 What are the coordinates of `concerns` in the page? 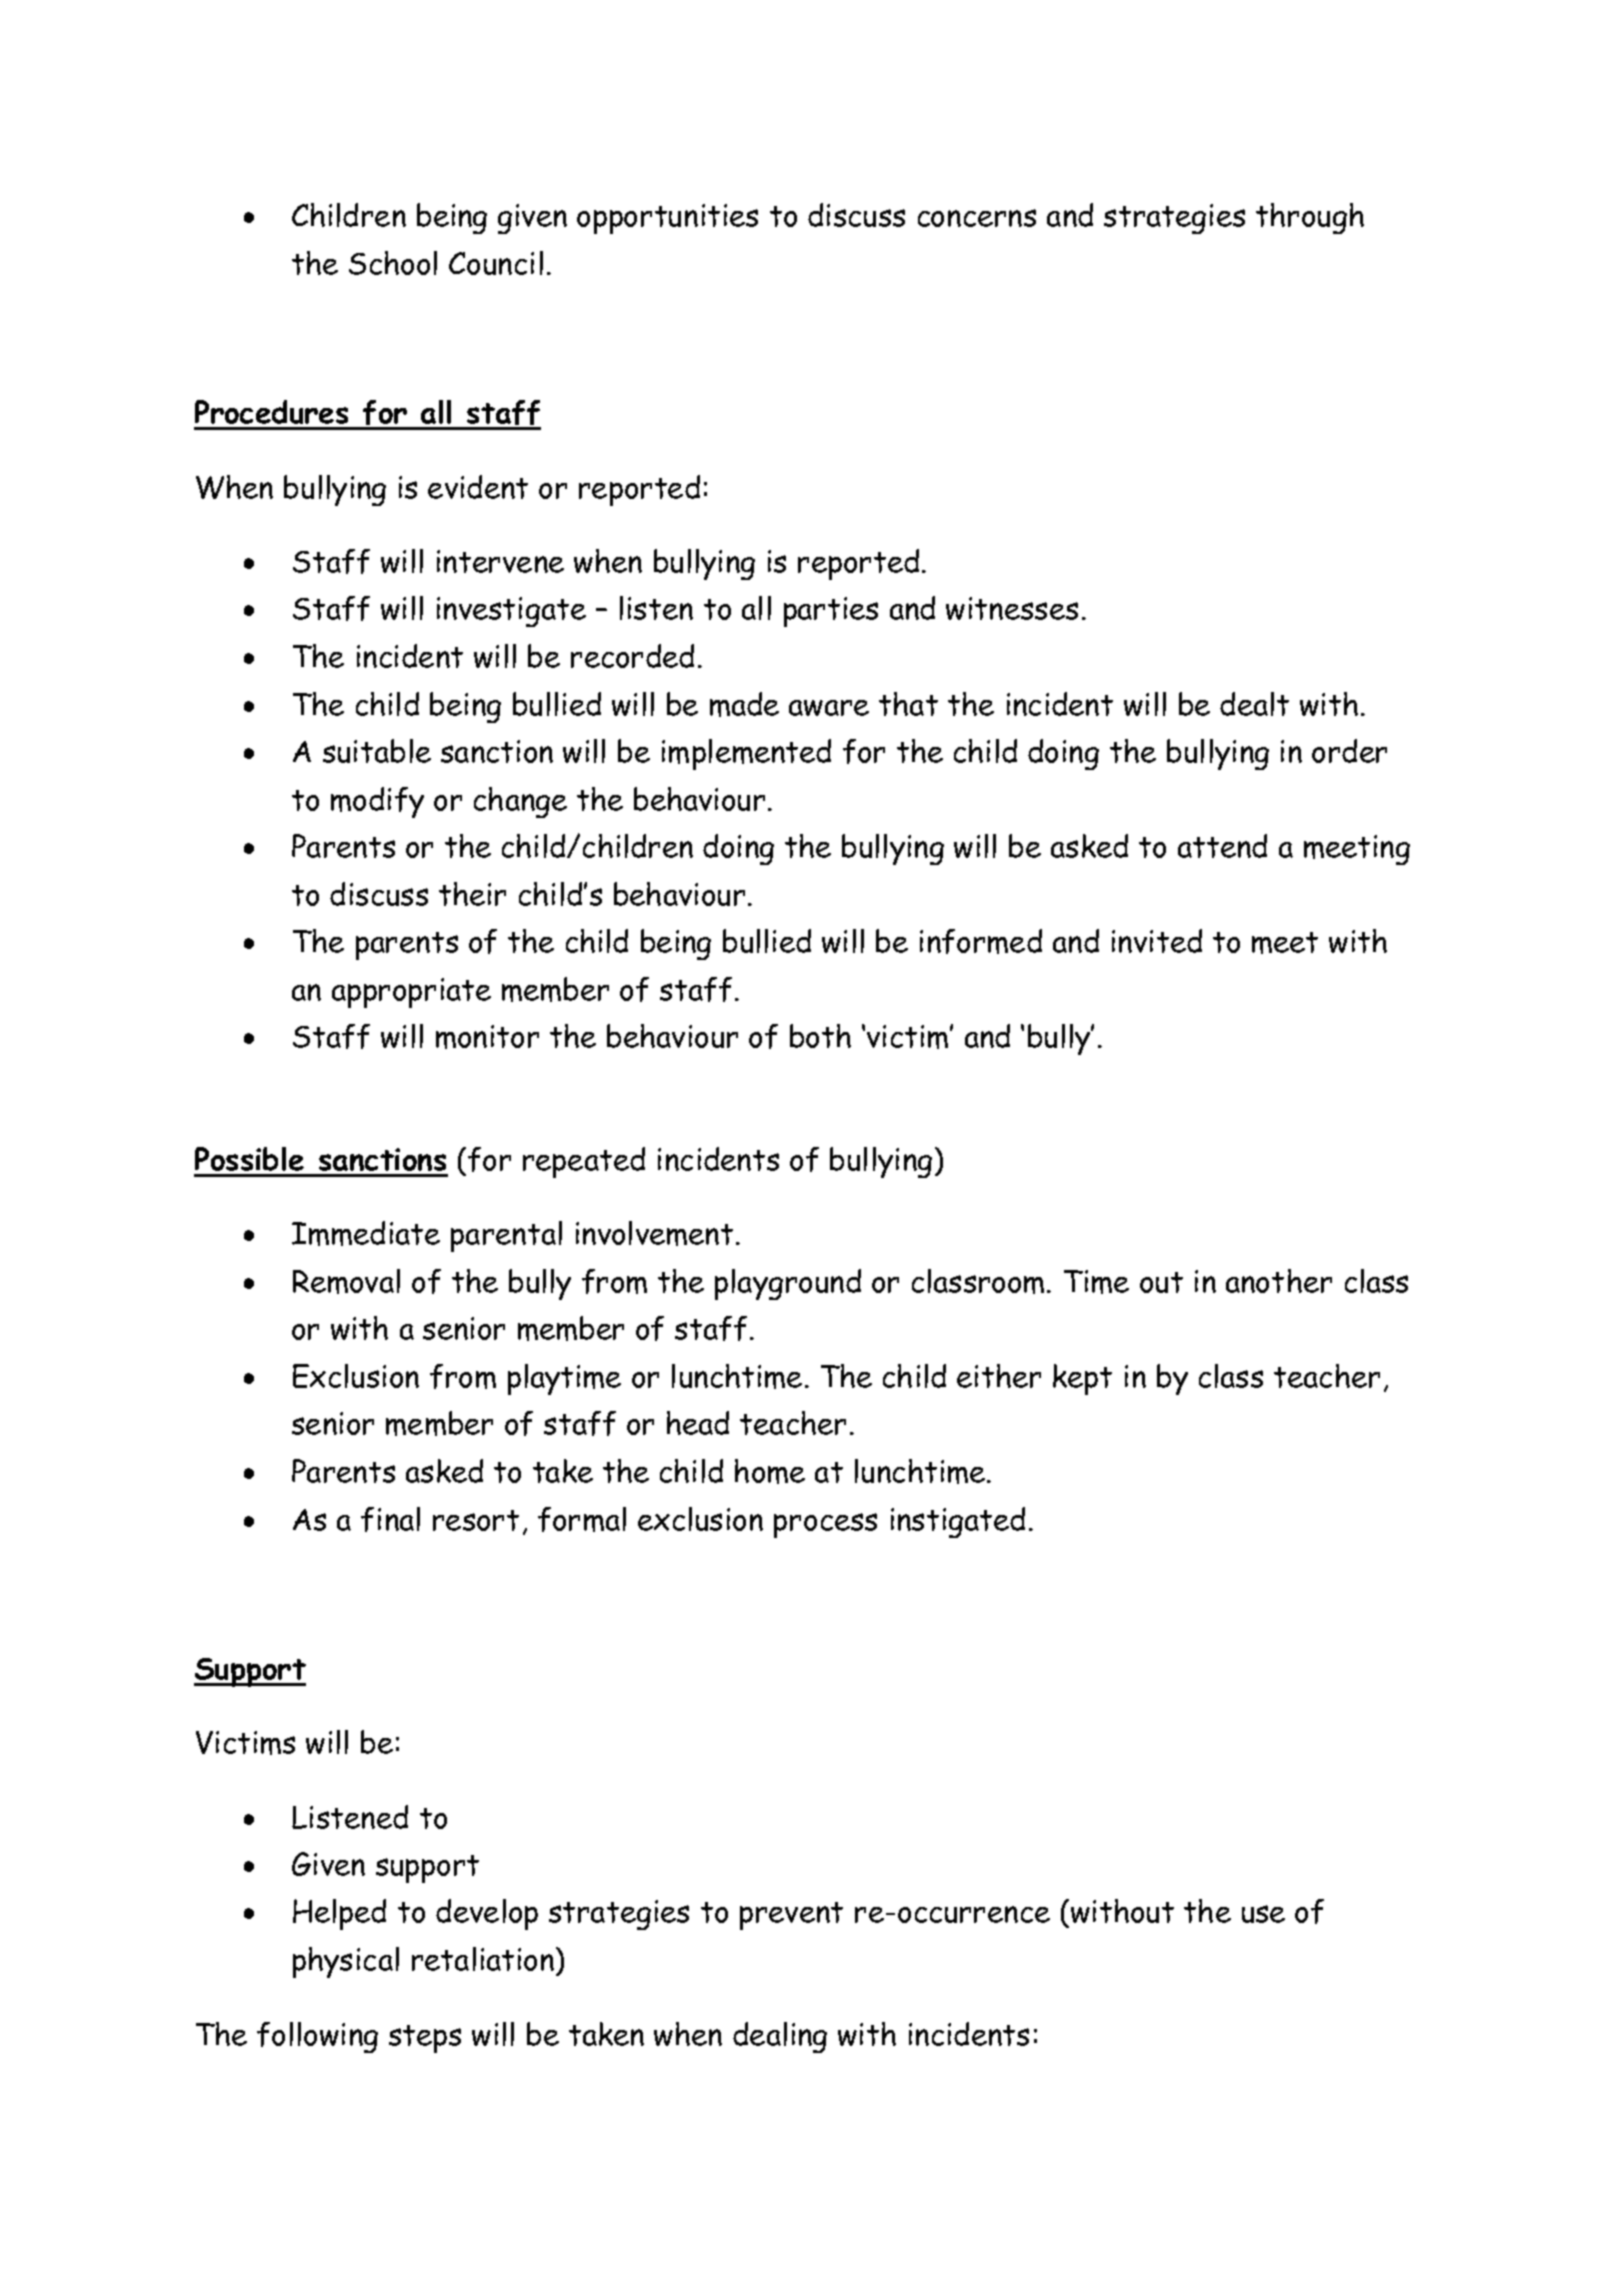 It's located at (977, 218).
